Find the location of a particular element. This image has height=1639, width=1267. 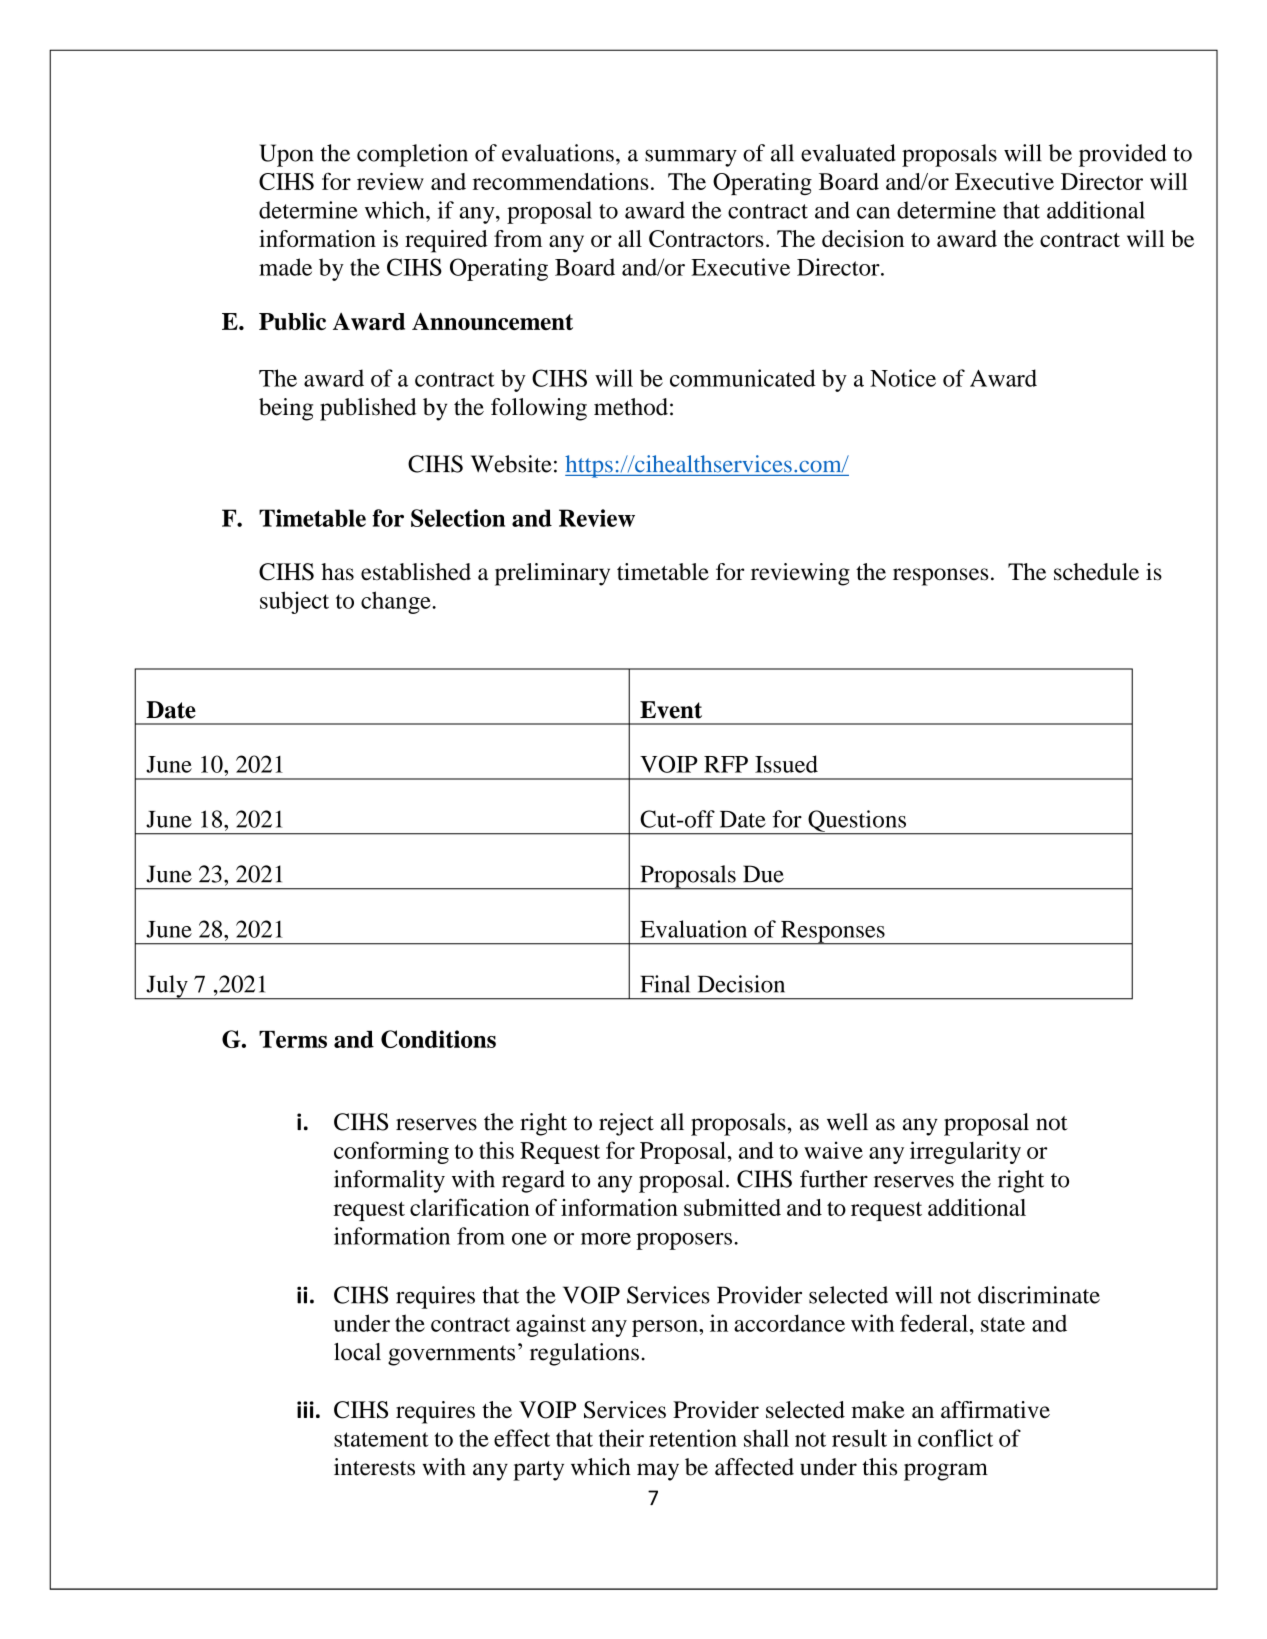

schedule is located at coordinates (1096, 571).
